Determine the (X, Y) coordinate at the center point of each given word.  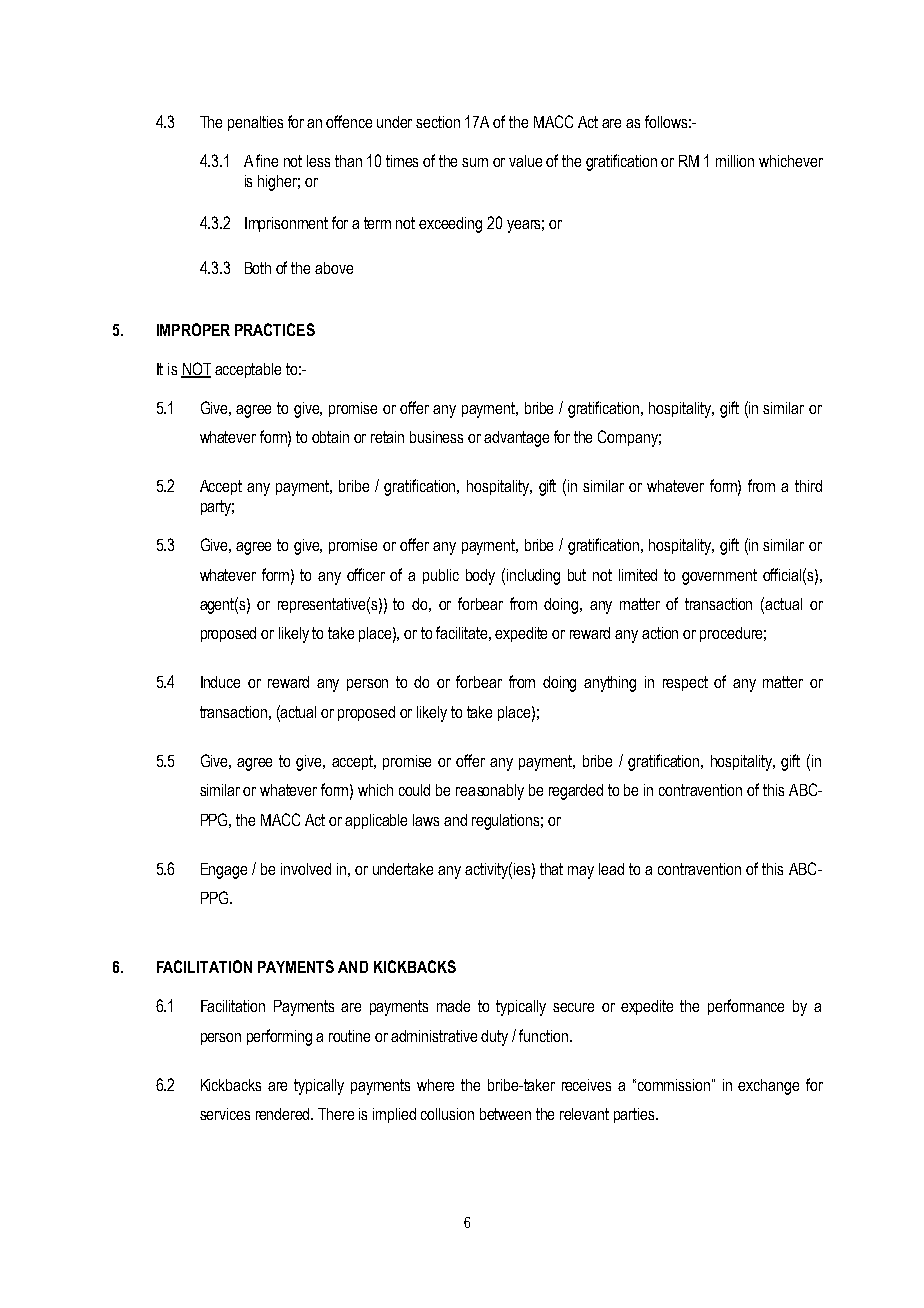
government (719, 577)
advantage (516, 439)
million (735, 161)
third (808, 486)
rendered (284, 1114)
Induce (220, 682)
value (525, 161)
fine (267, 160)
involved (306, 869)
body (480, 577)
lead (611, 869)
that (551, 869)
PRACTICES (275, 329)
